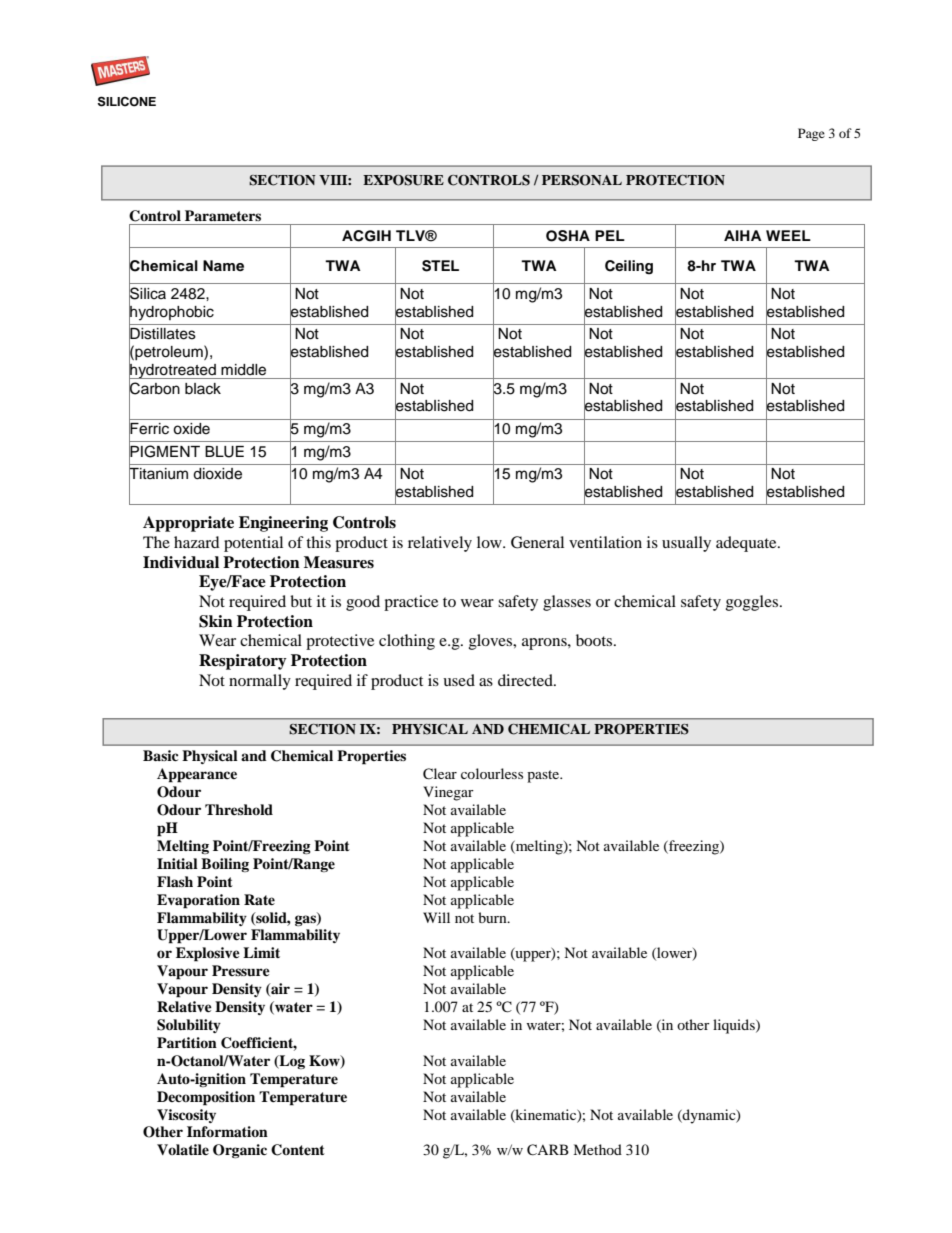 Image resolution: width=952 pixels, height=1233 pixels. What do you see at coordinates (186, 1116) in the screenshot?
I see `Viscosity` at bounding box center [186, 1116].
